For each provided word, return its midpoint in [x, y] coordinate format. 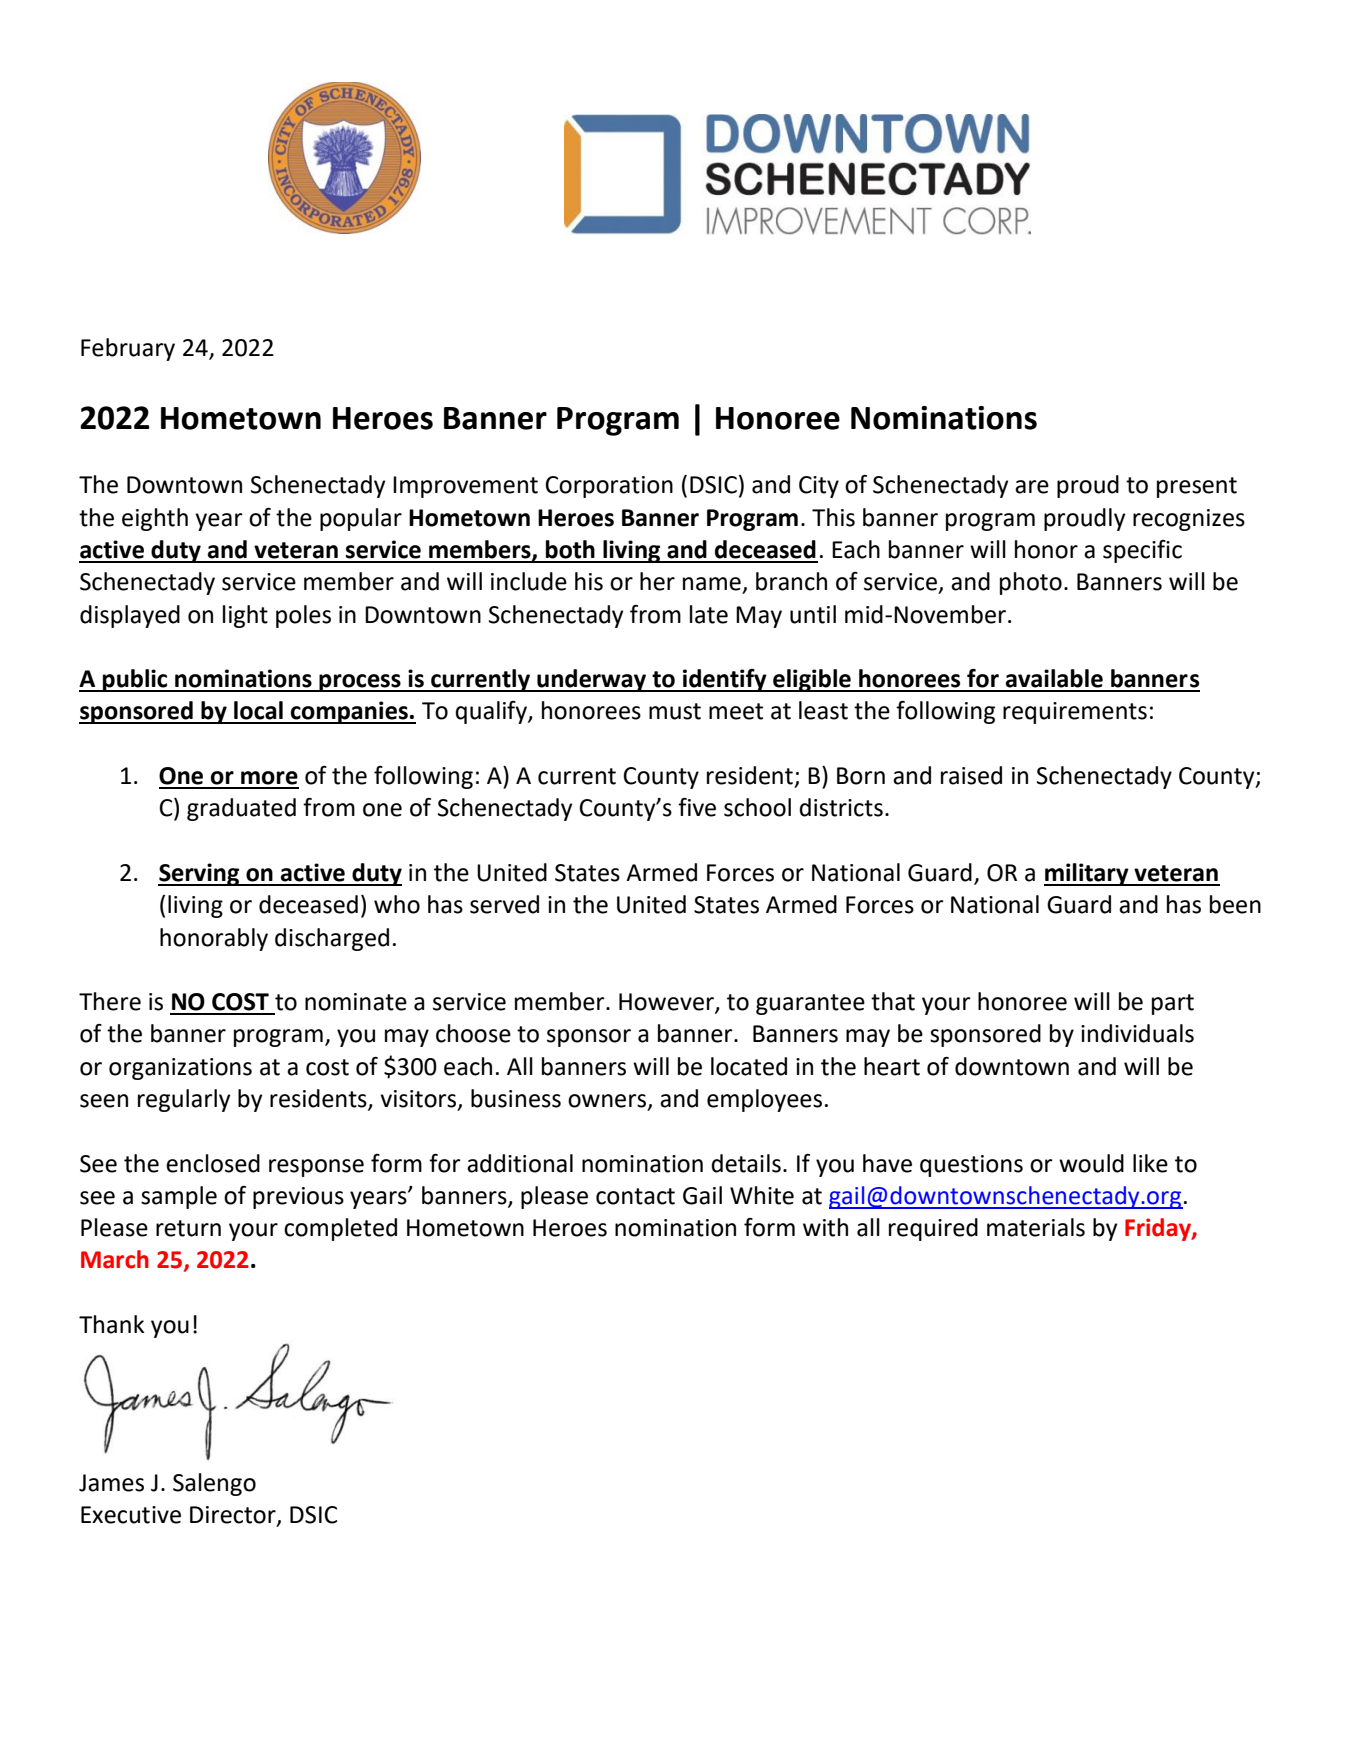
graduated [241, 809]
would [1091, 1163]
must [675, 711]
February [128, 349]
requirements [1075, 713]
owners [607, 1101]
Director [234, 1516]
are [1032, 487]
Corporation [609, 487]
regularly [184, 1100]
